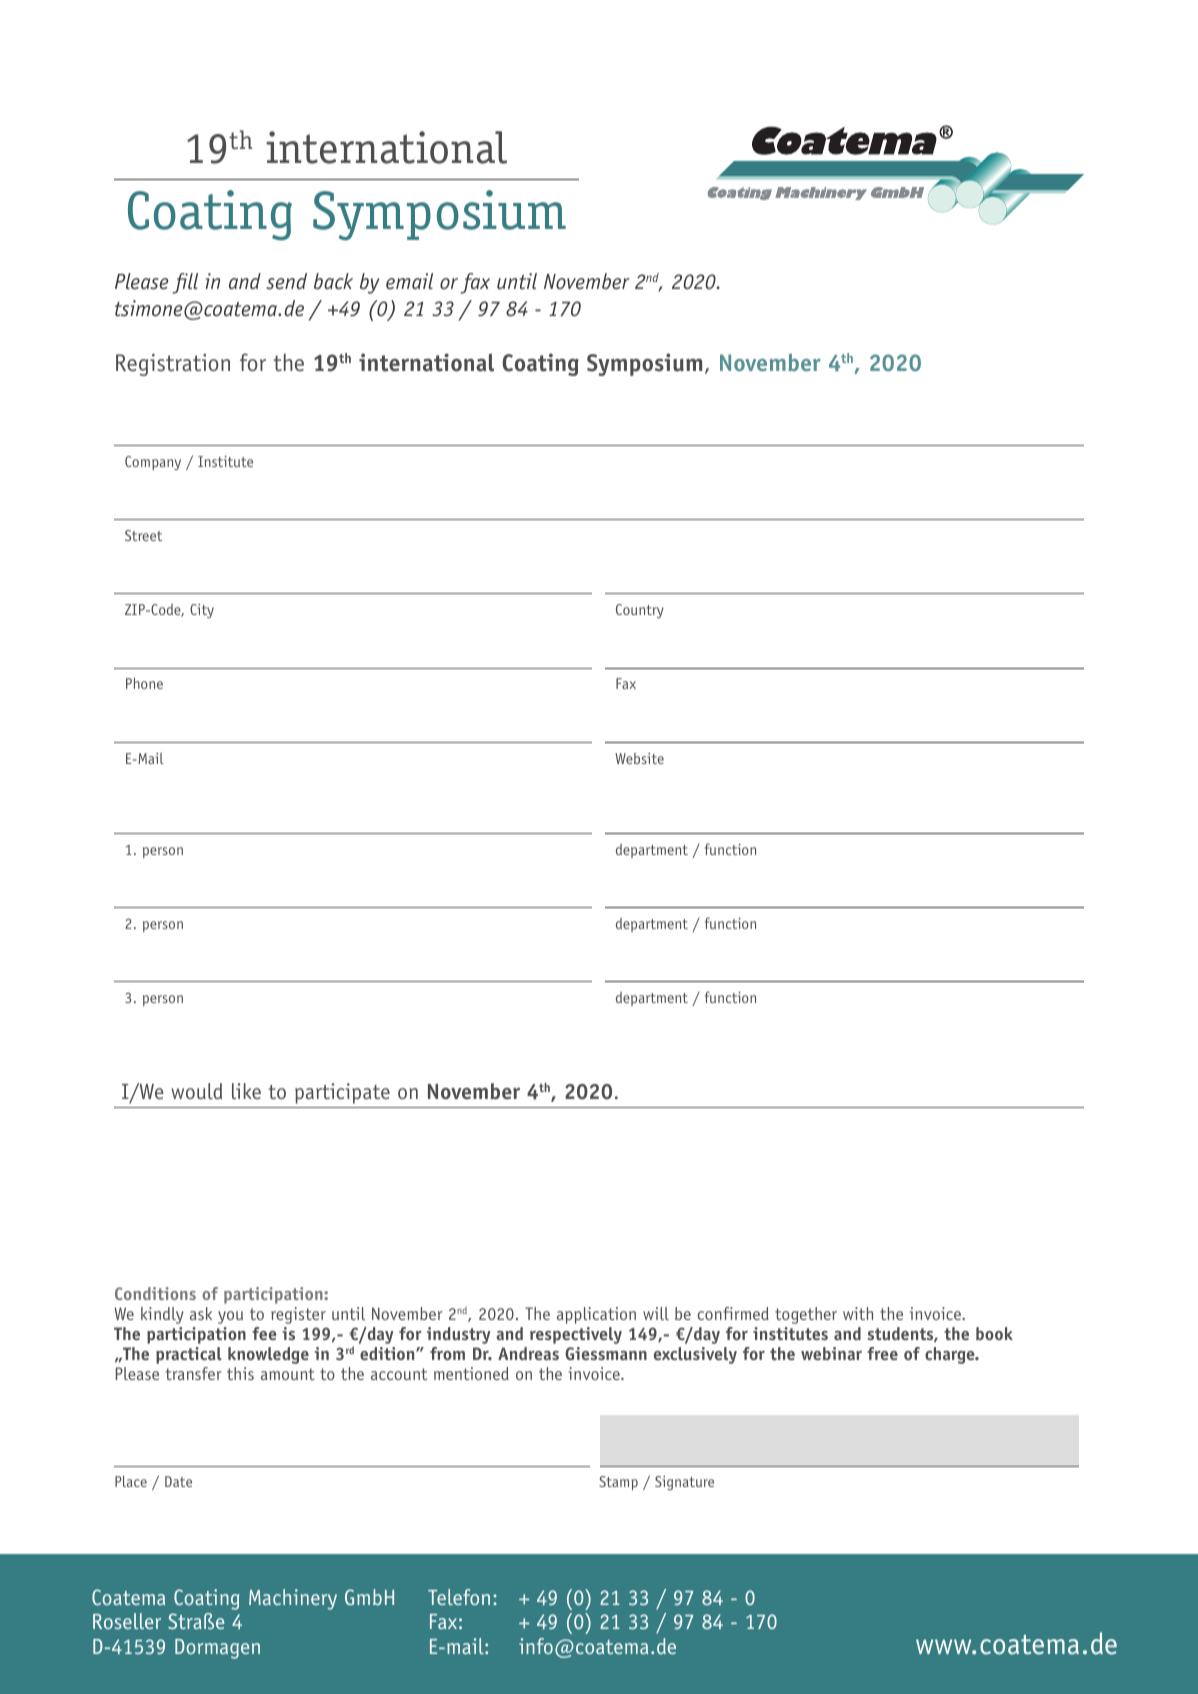 The width and height of the screenshot is (1198, 1694). I want to click on Country, so click(640, 611).
